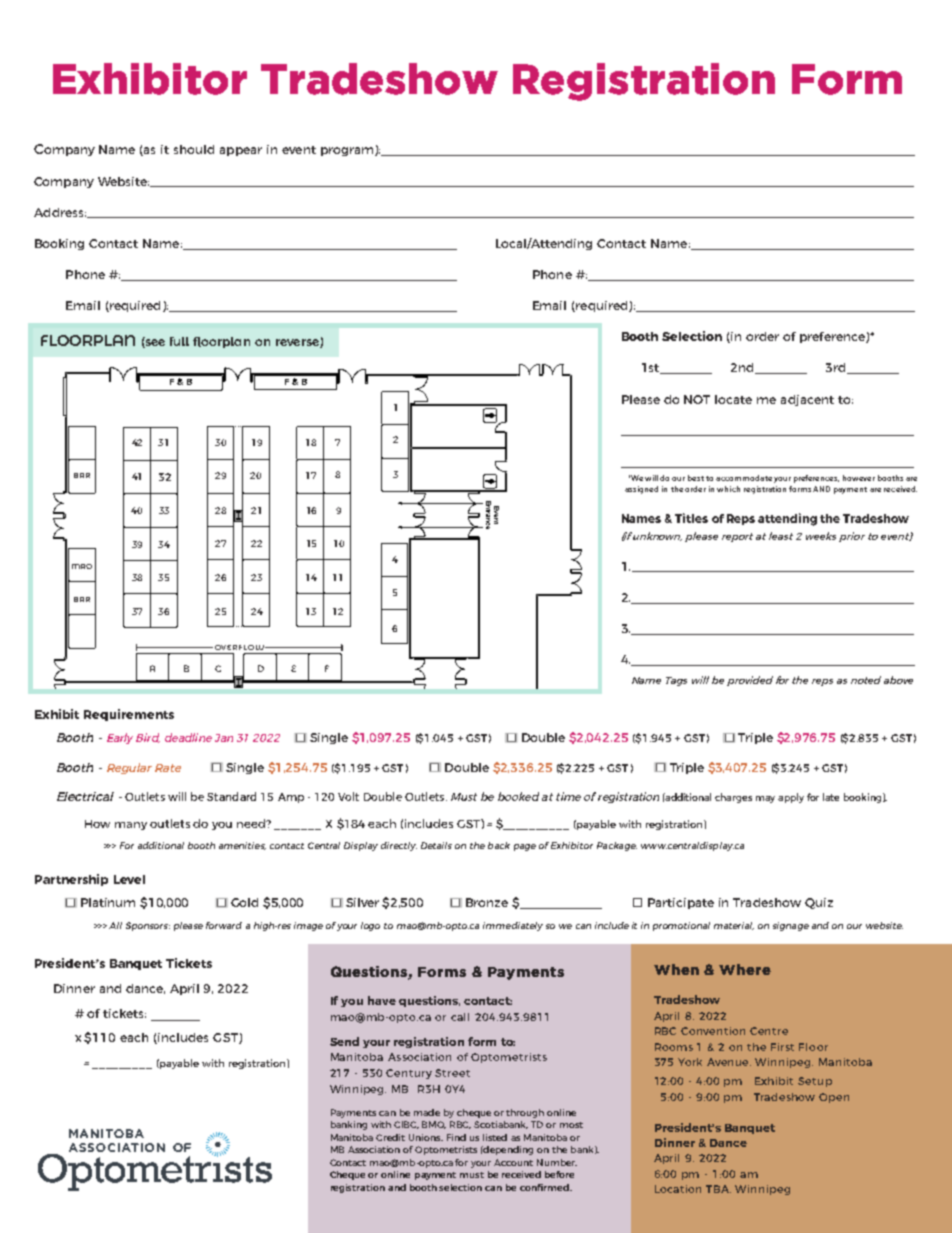 Image resolution: width=952 pixels, height=1233 pixels. I want to click on Quiz, so click(819, 903).
